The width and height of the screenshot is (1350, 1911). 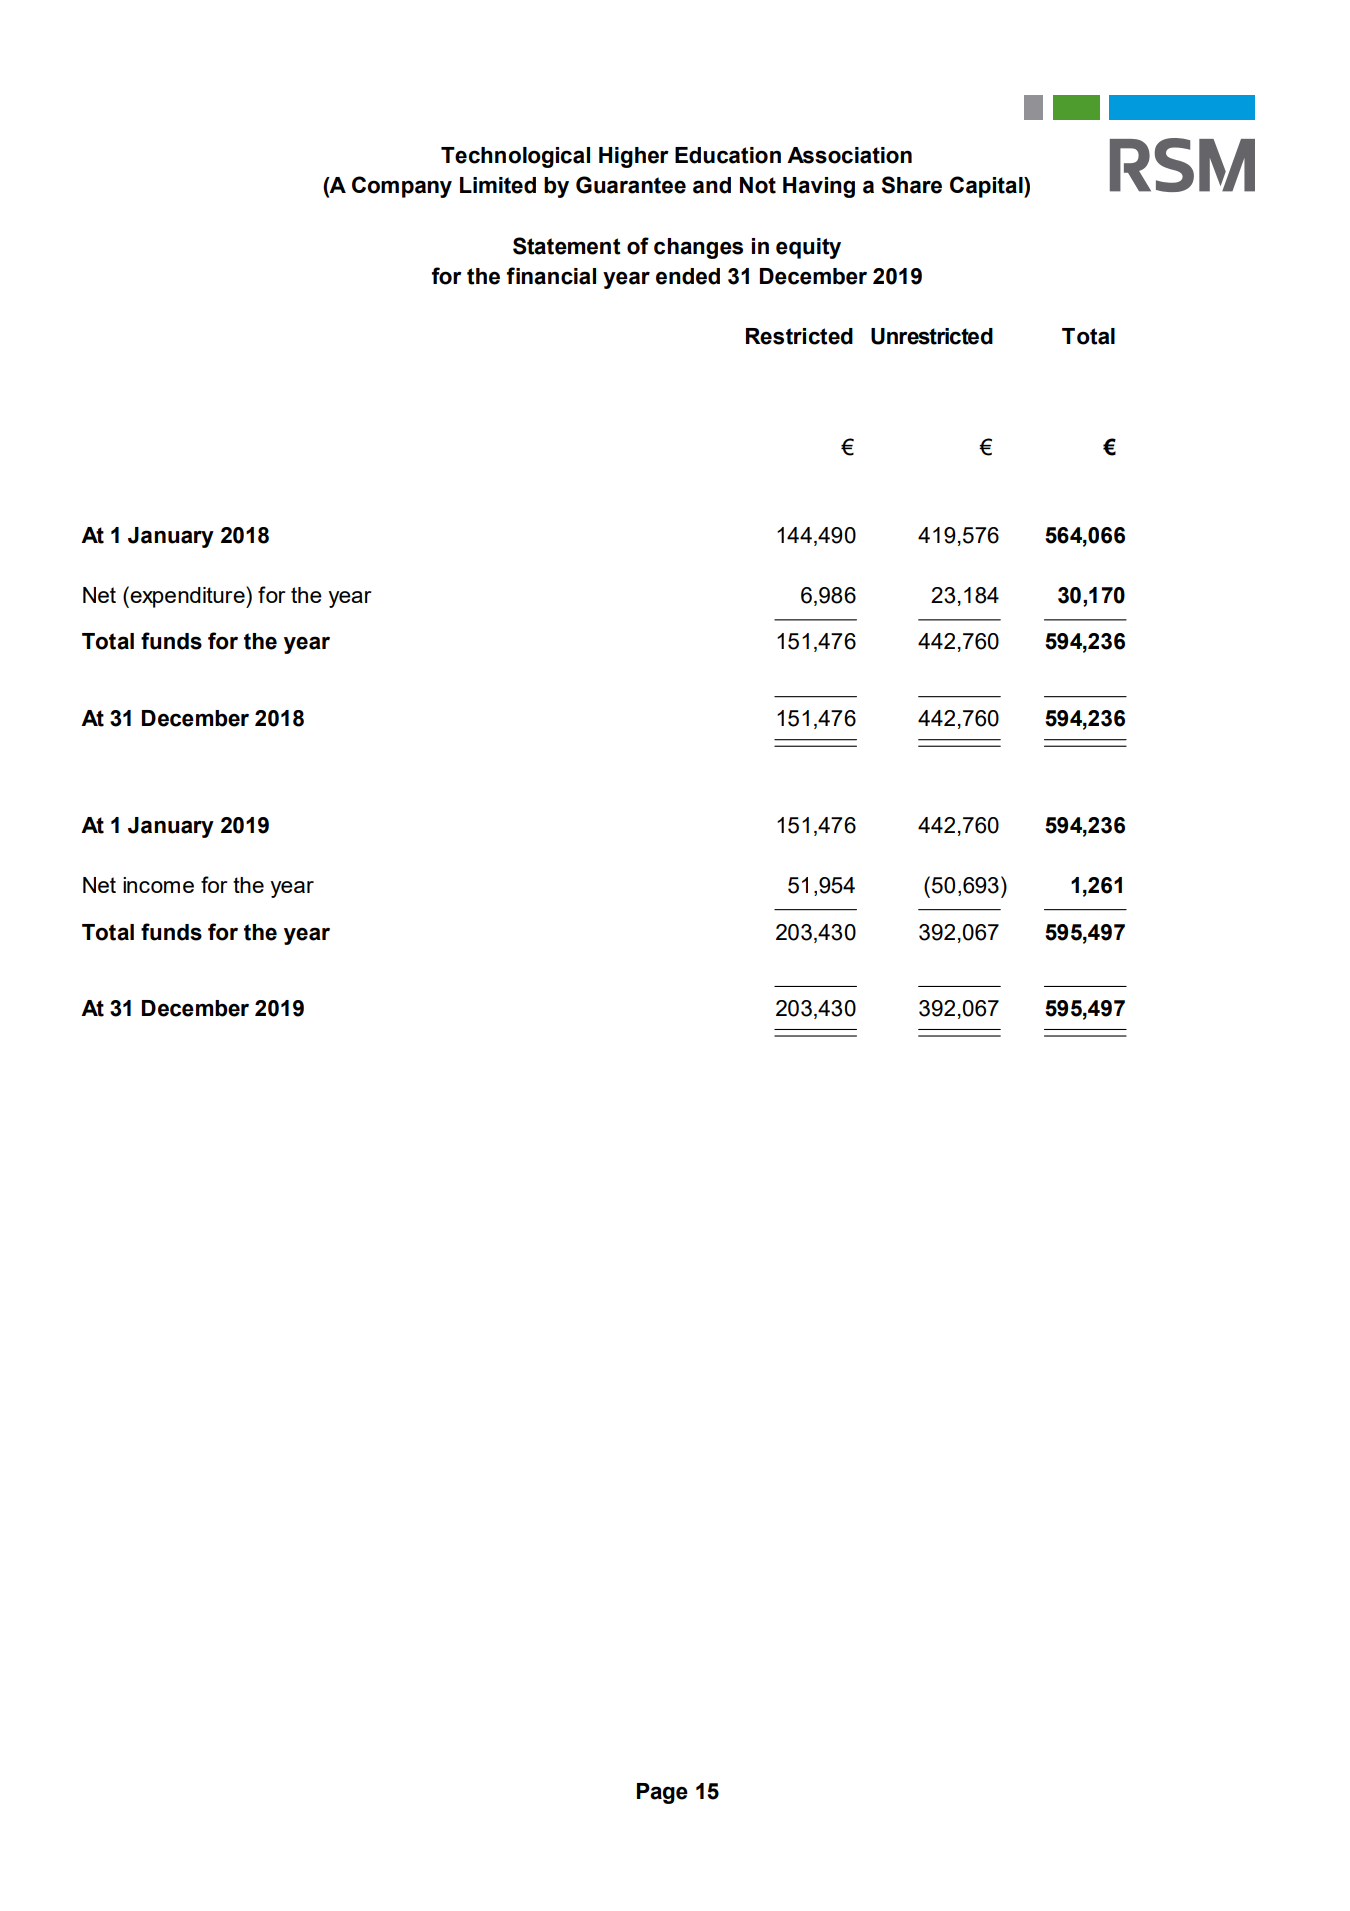 What do you see at coordinates (188, 597) in the screenshot?
I see `expenditure` at bounding box center [188, 597].
